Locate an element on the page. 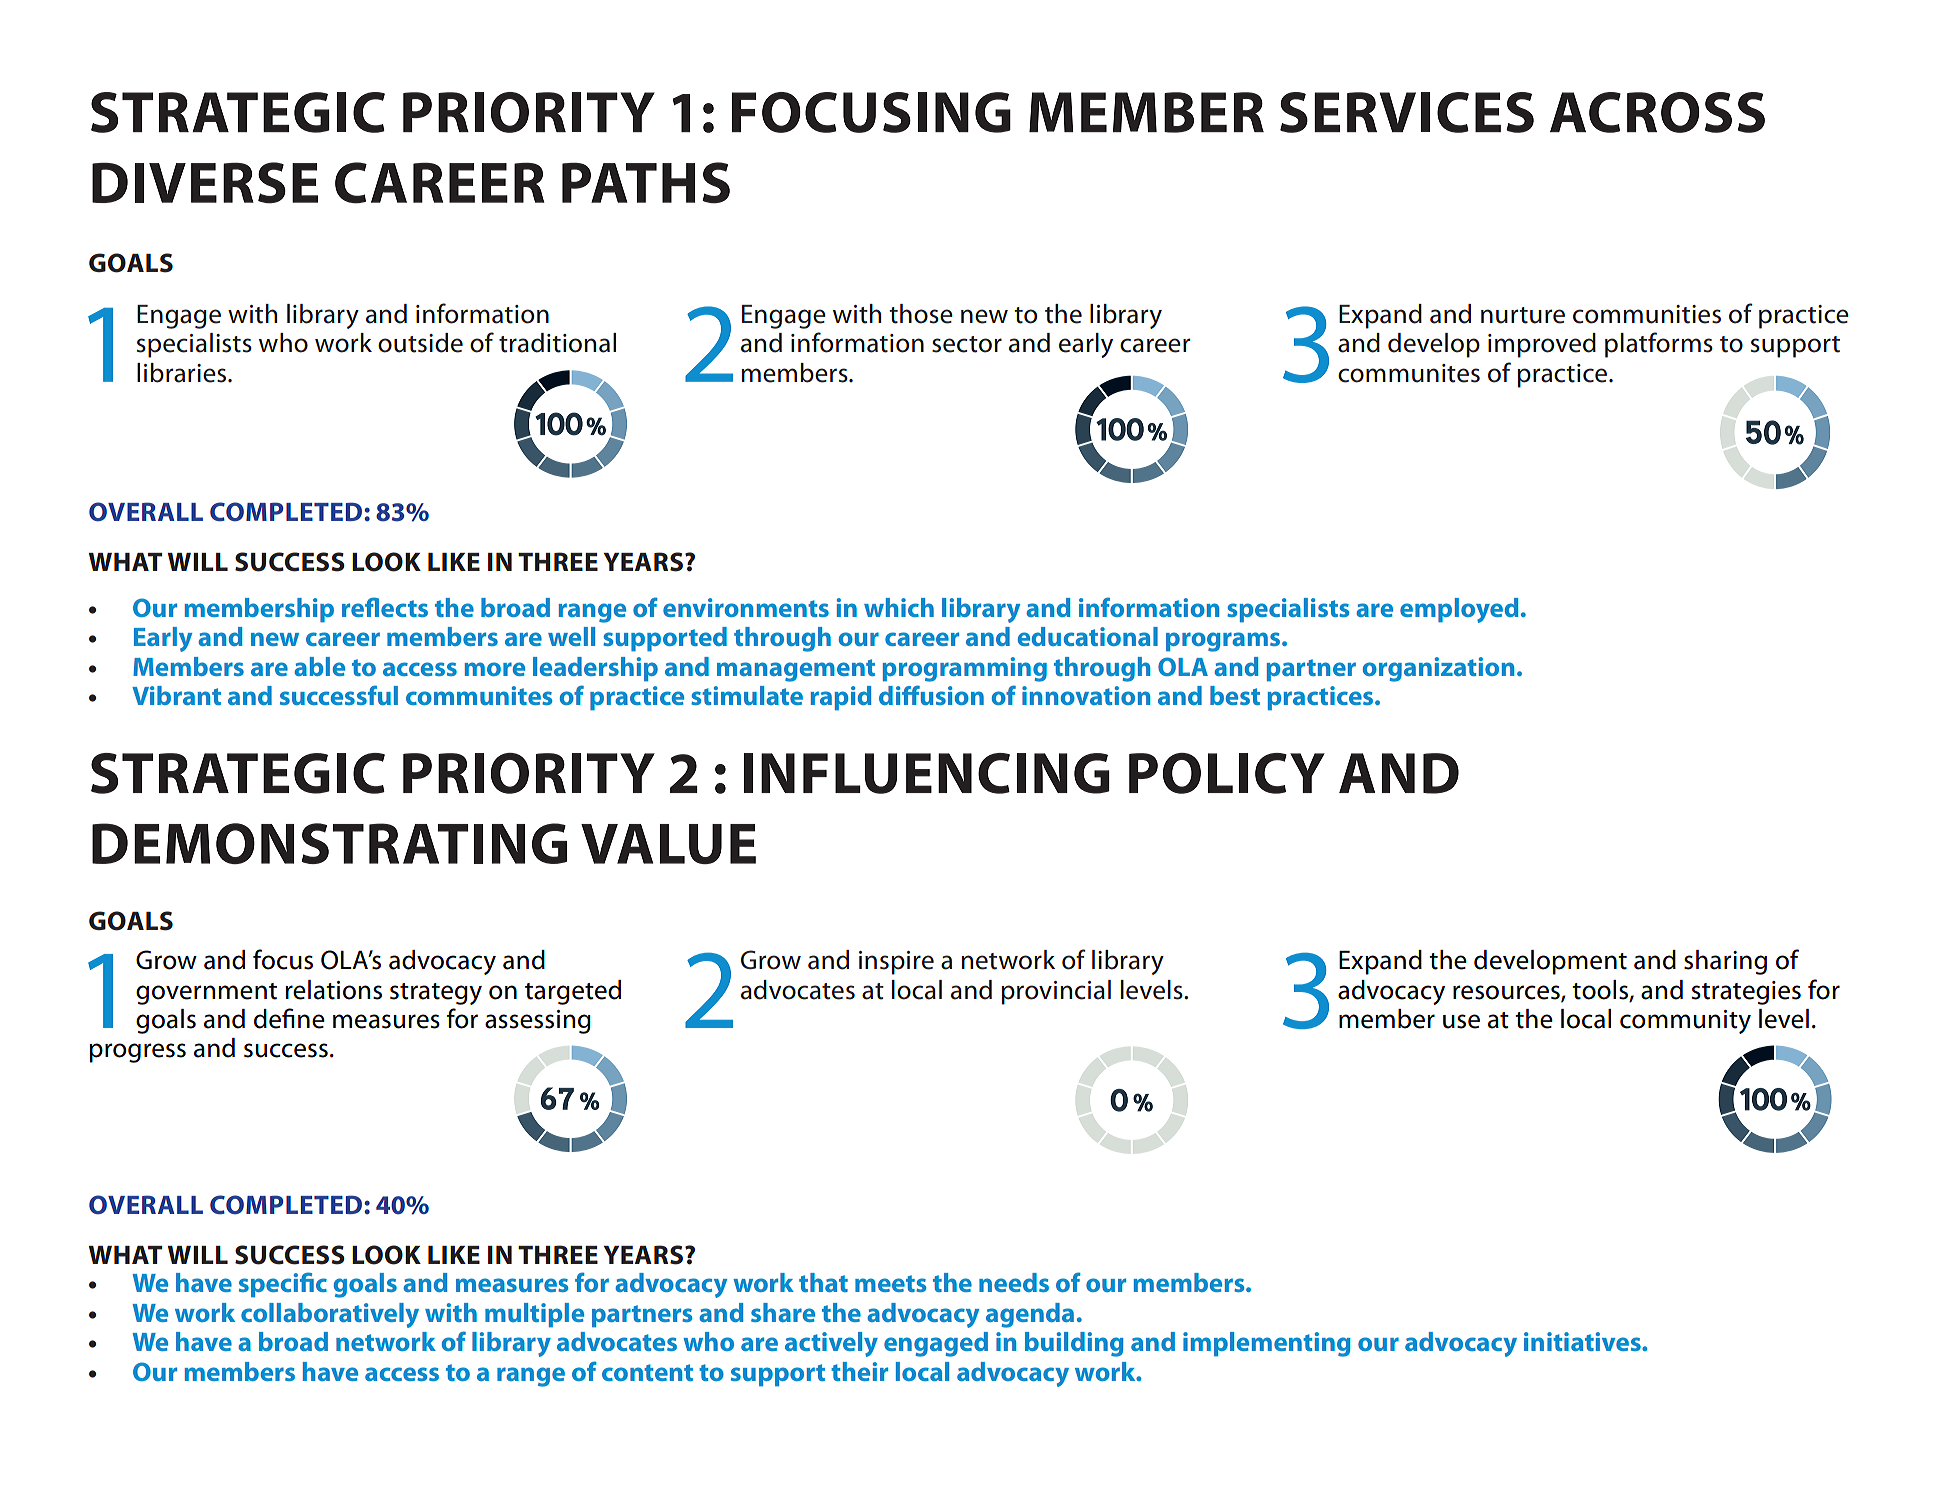  agenda is located at coordinates (1030, 1315).
